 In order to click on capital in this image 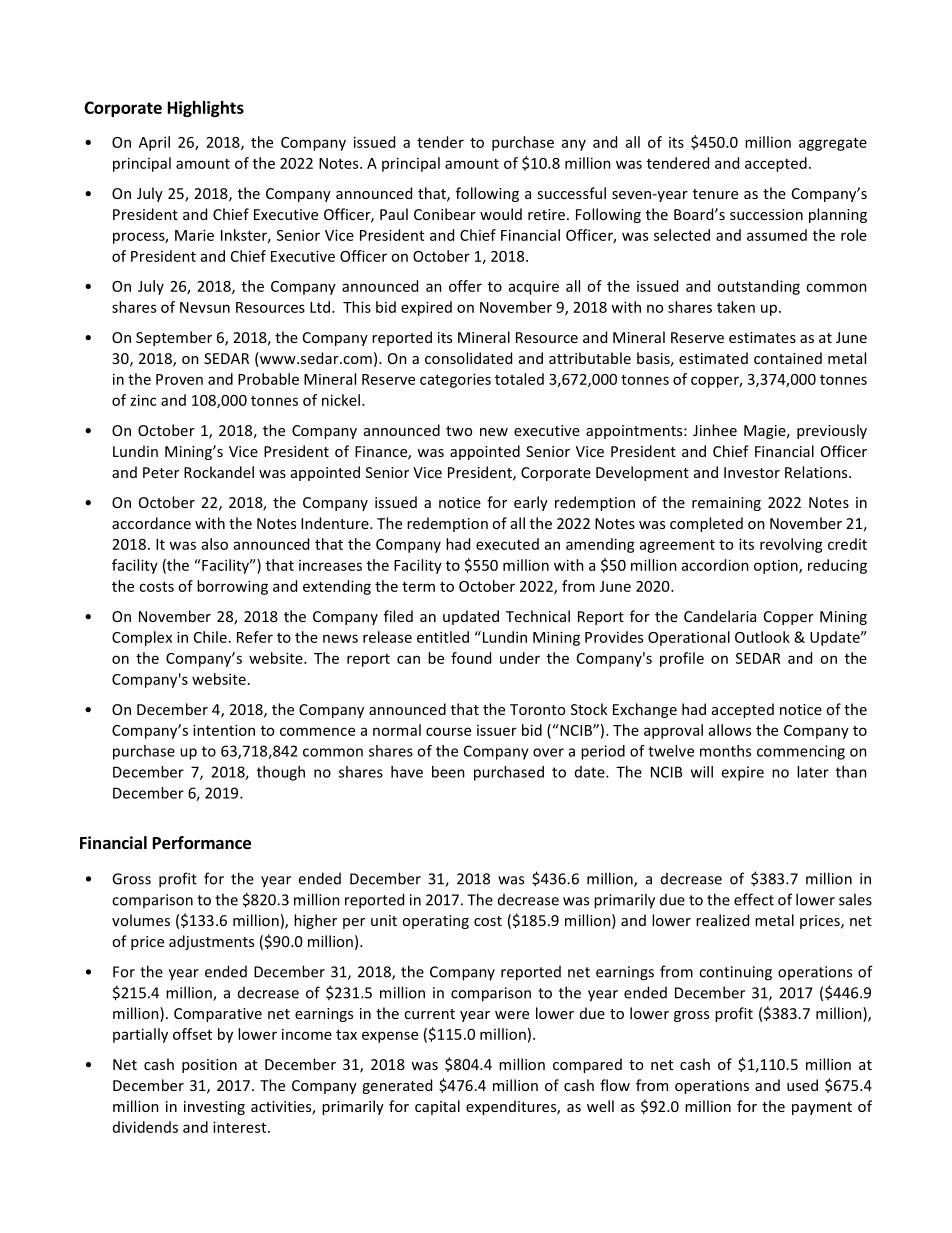, I will do `click(437, 1107)`.
